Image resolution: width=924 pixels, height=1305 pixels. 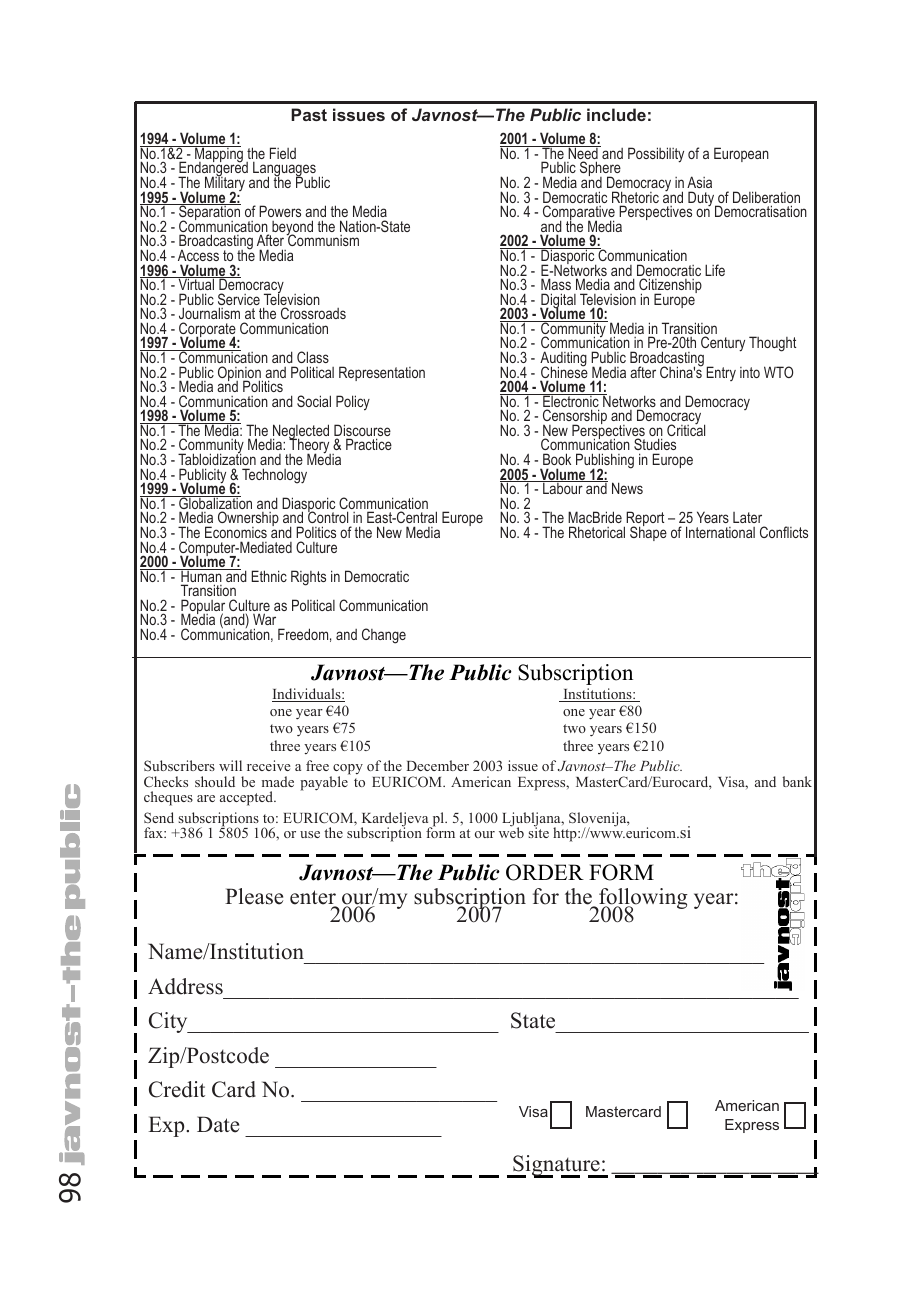 I want to click on Globalization, so click(x=214, y=504).
